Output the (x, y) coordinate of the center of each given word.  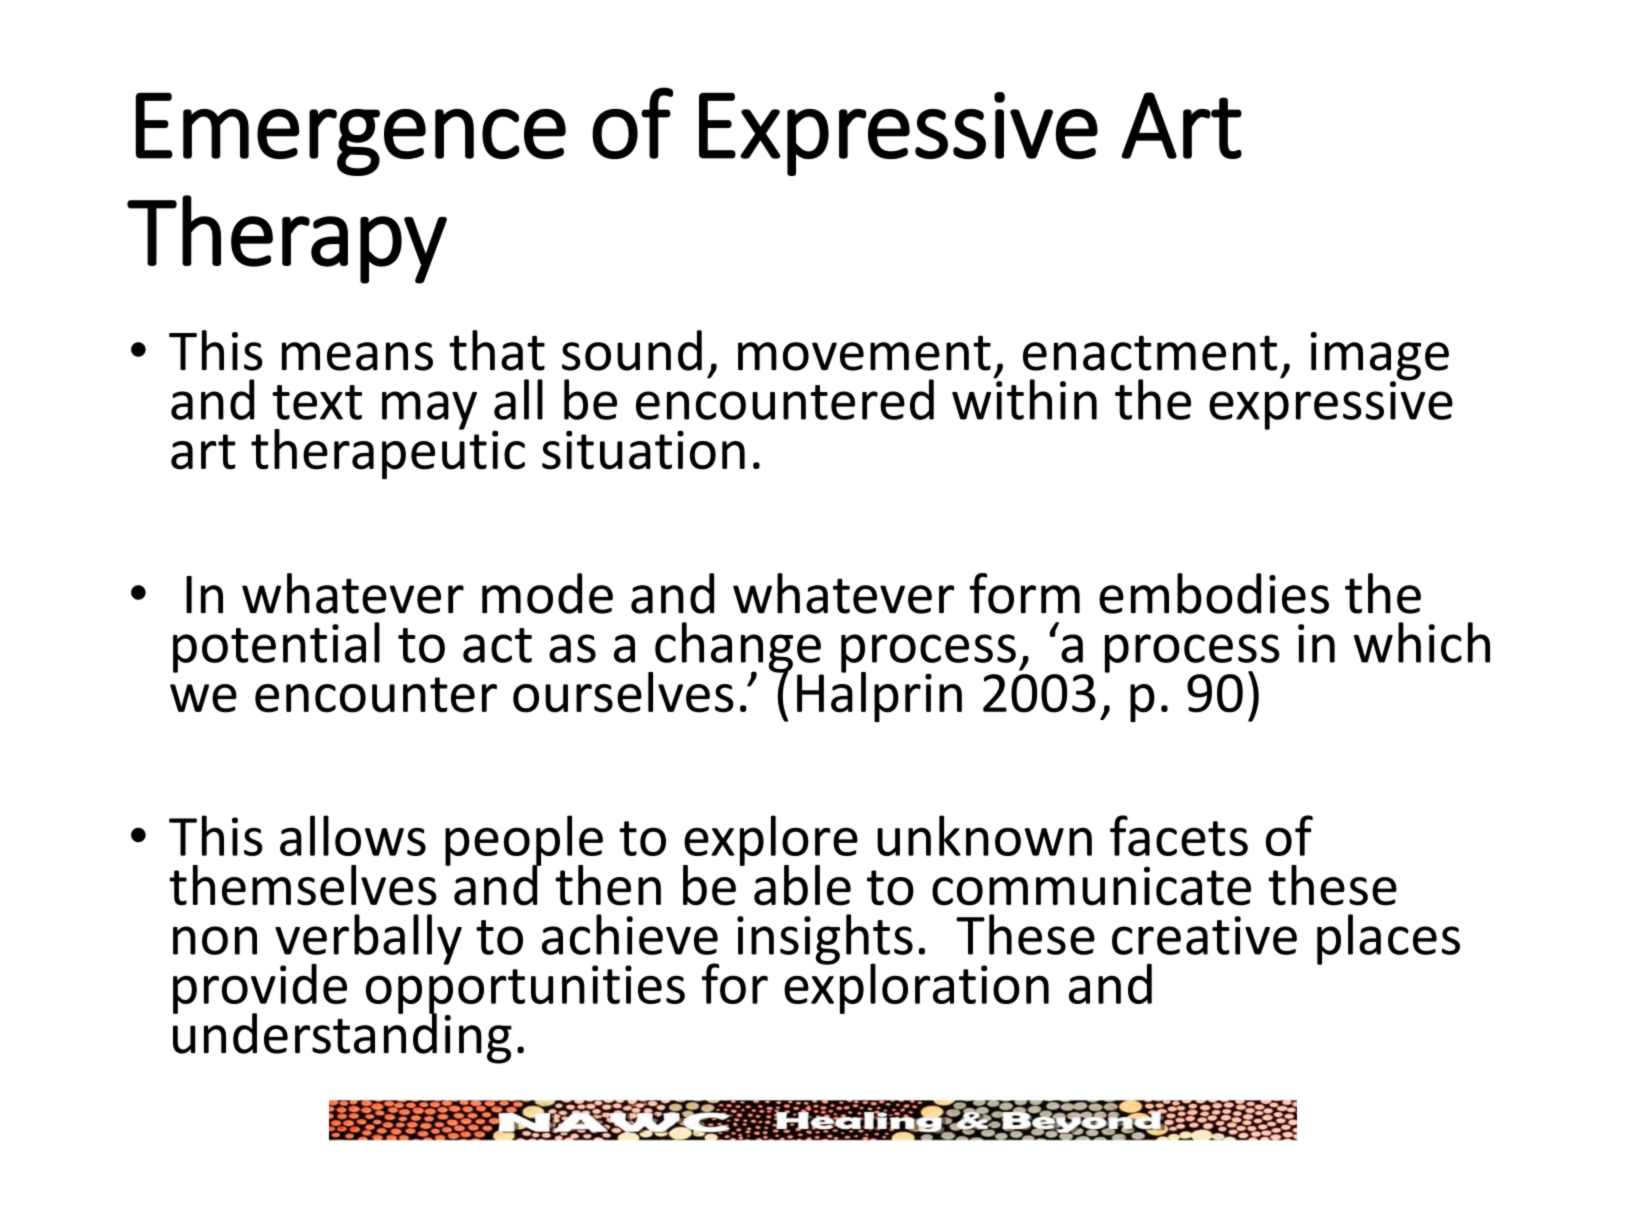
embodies (1214, 593)
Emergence (351, 134)
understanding (342, 1037)
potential (276, 647)
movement (864, 353)
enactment (1150, 353)
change (739, 648)
